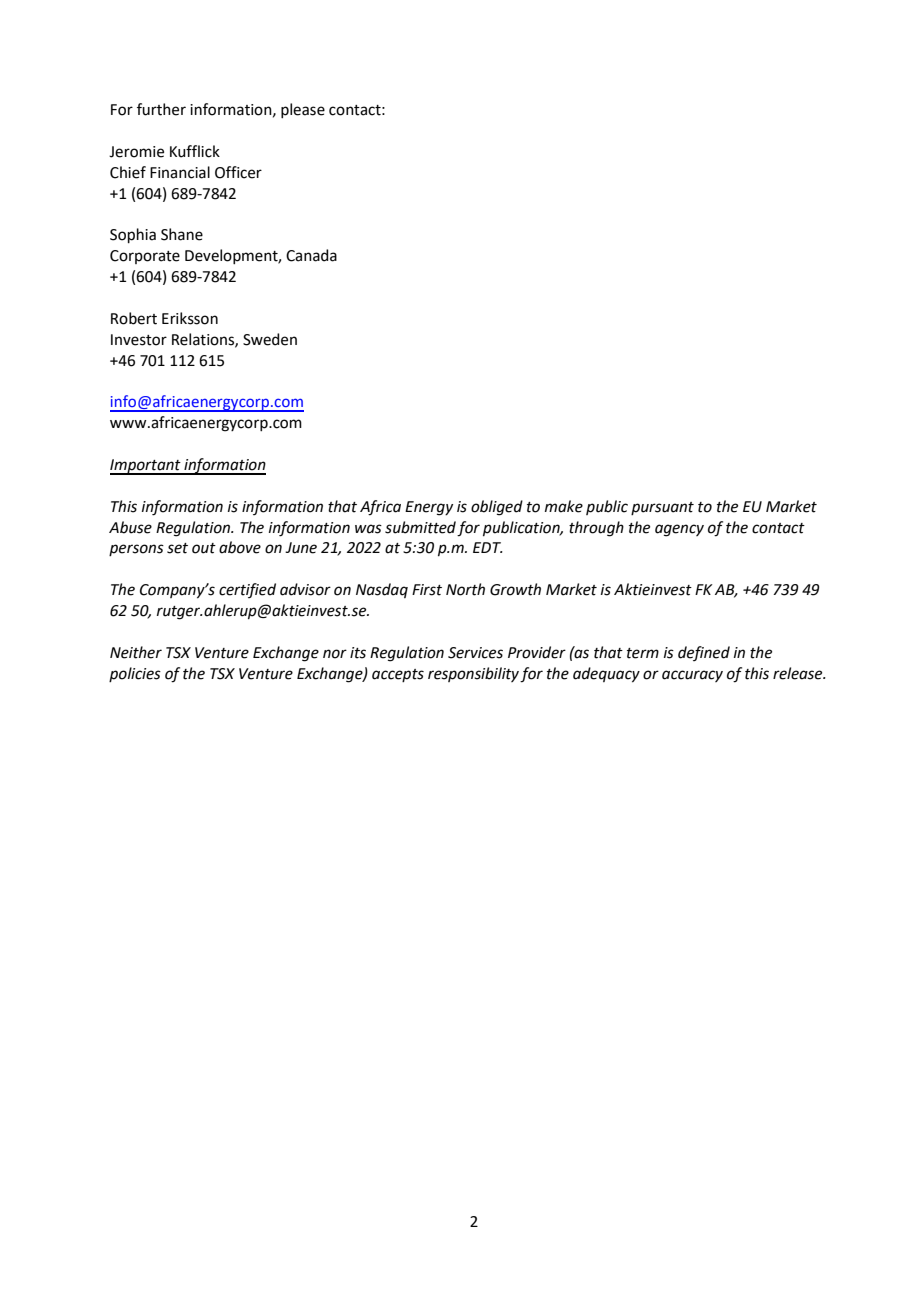  Describe the element at coordinates (662, 508) in the image. I see `pursuant` at that location.
